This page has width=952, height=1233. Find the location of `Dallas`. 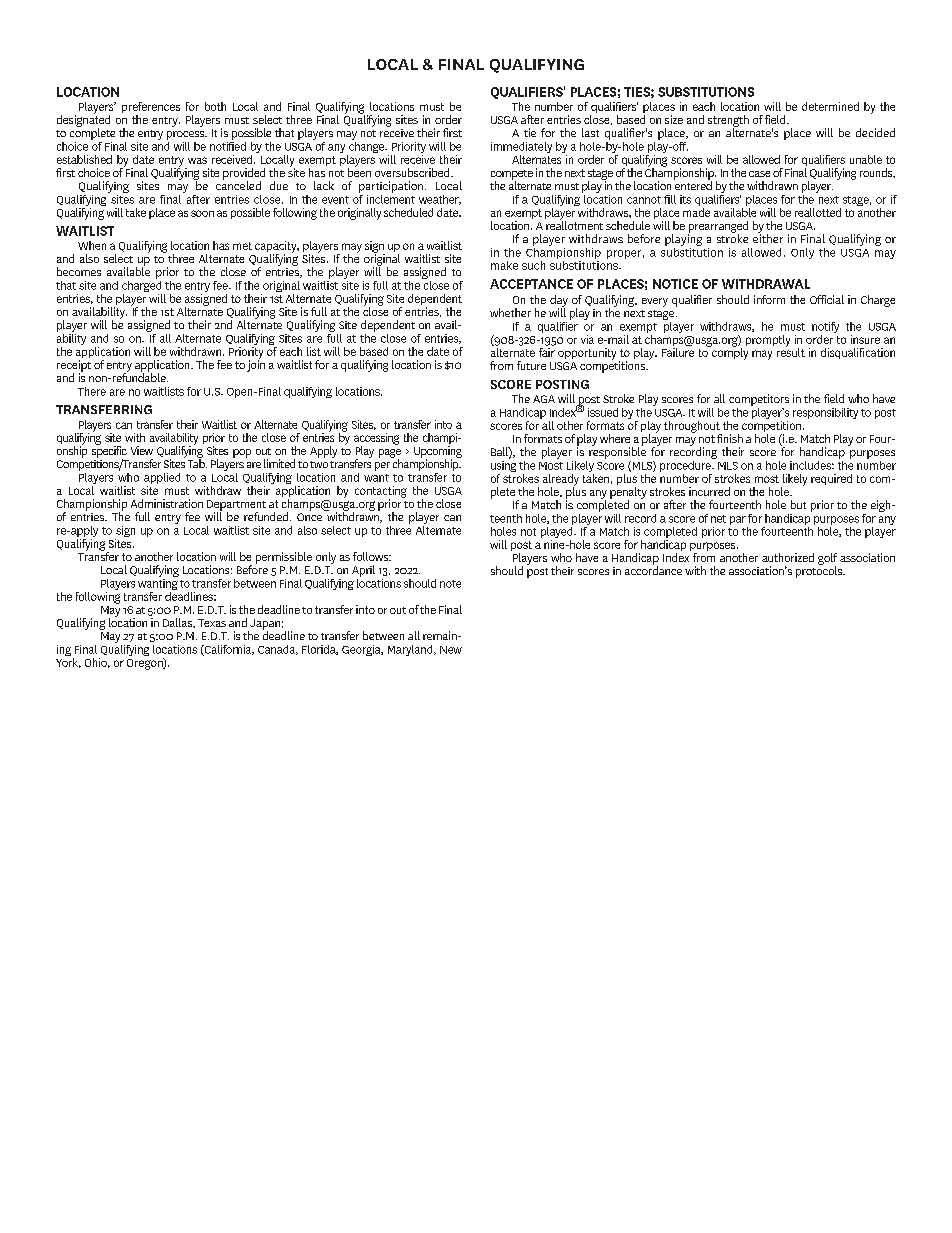

Dallas is located at coordinates (179, 623).
